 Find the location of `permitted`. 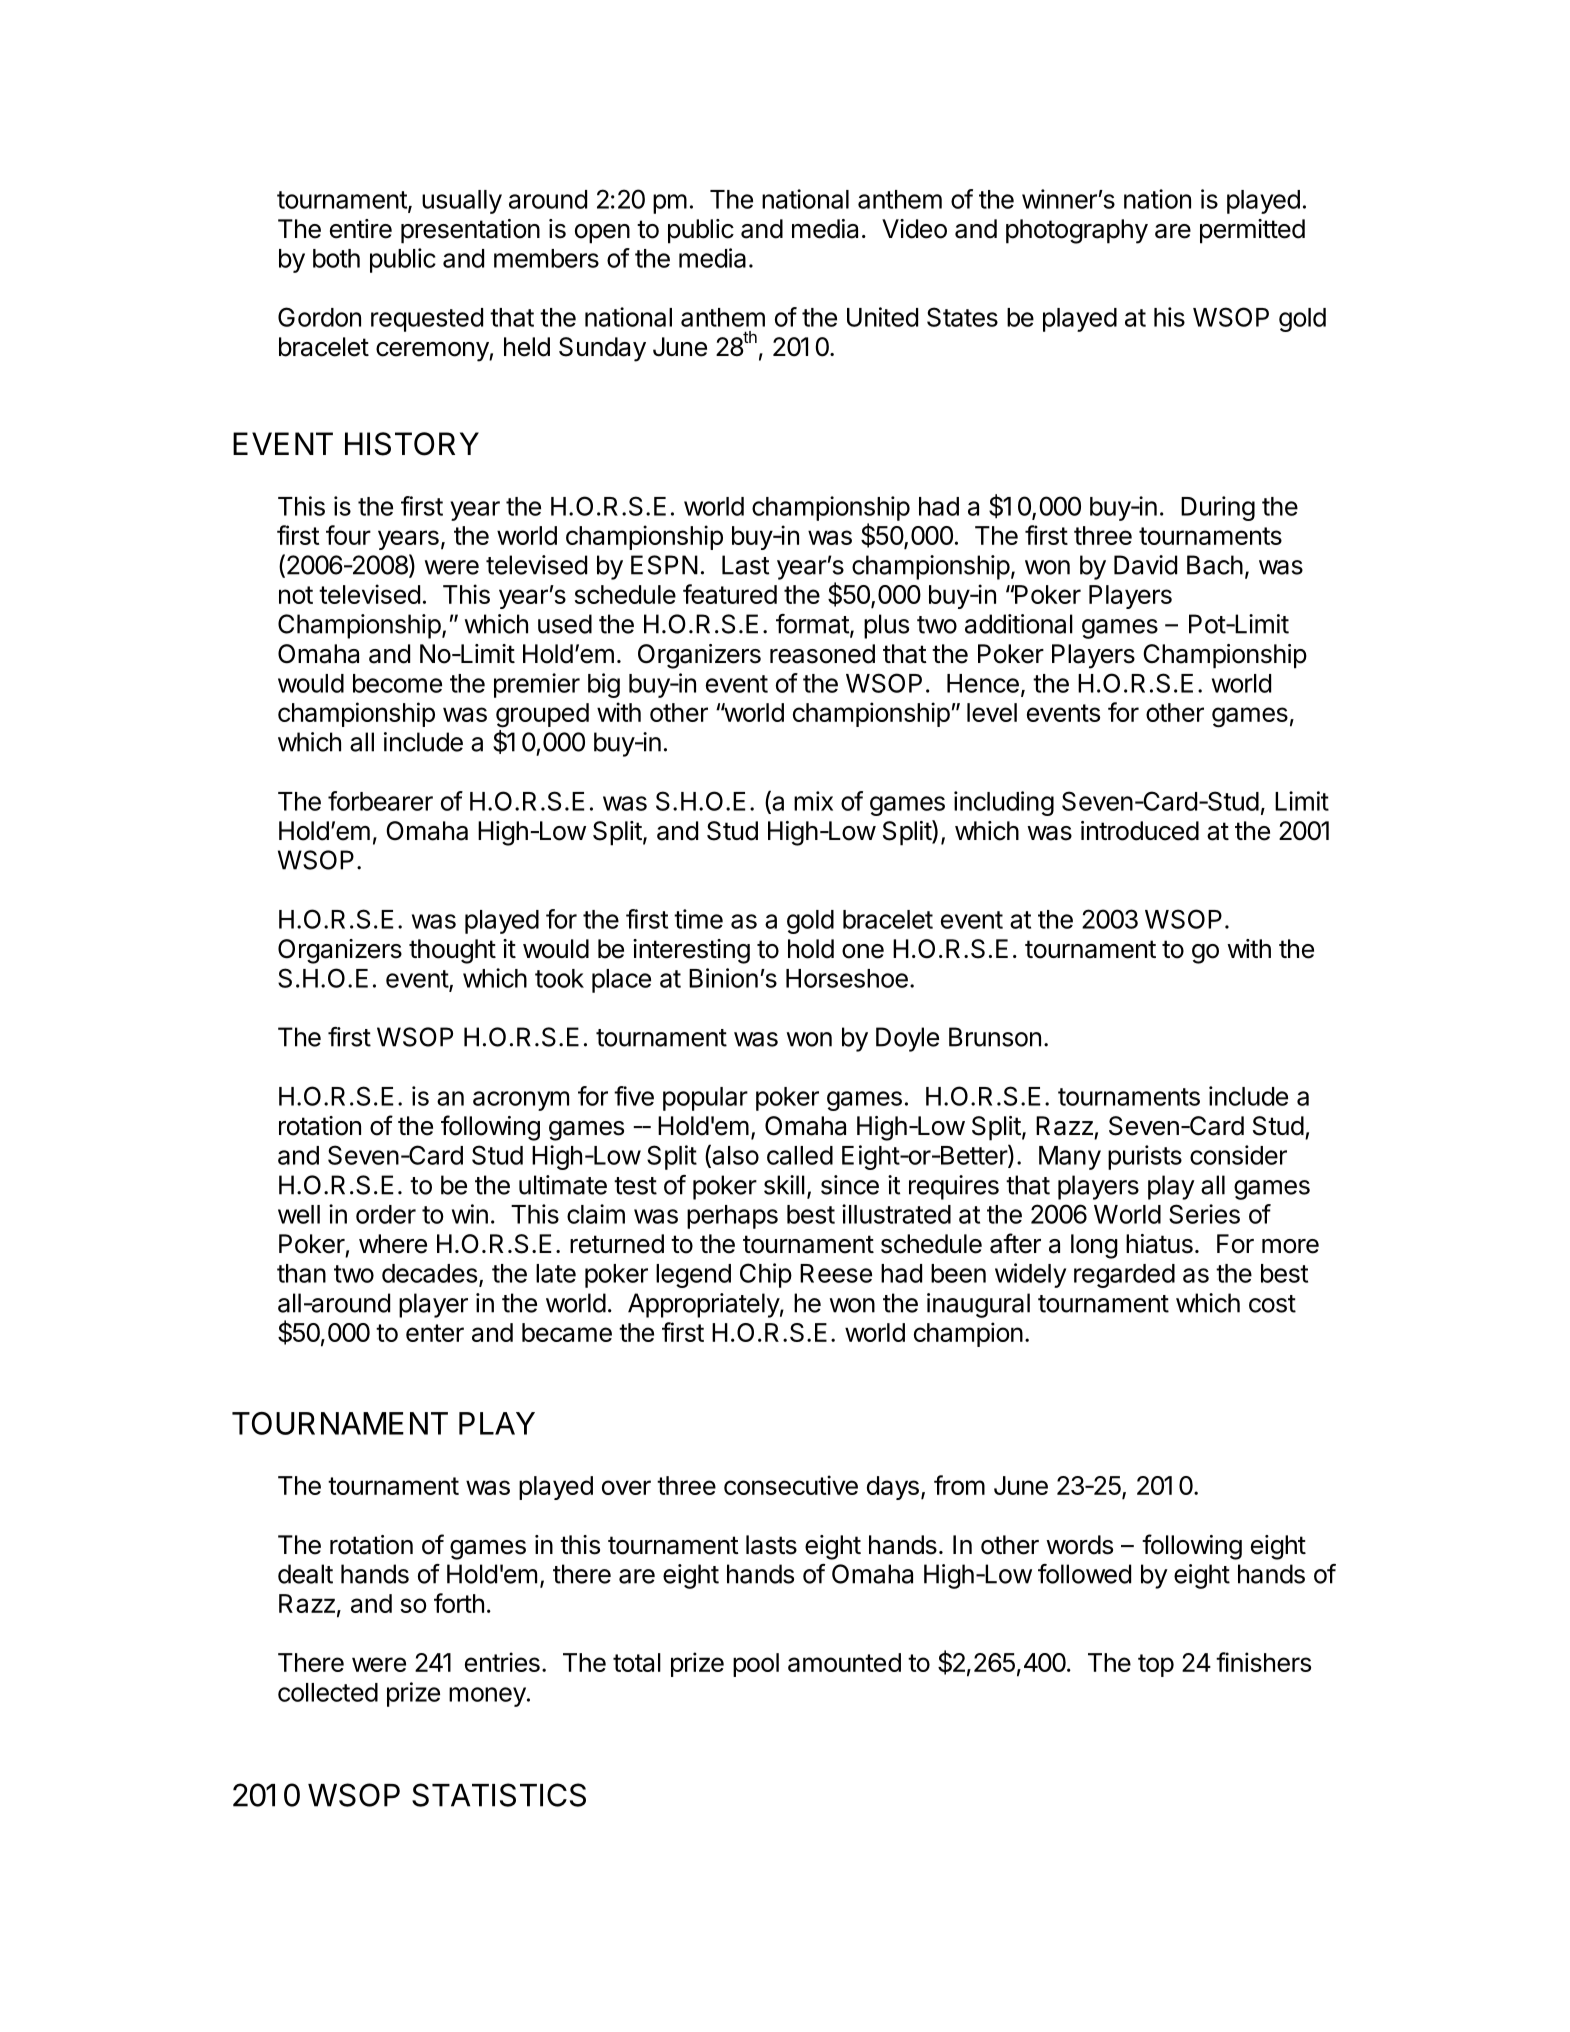

permitted is located at coordinates (1252, 231).
